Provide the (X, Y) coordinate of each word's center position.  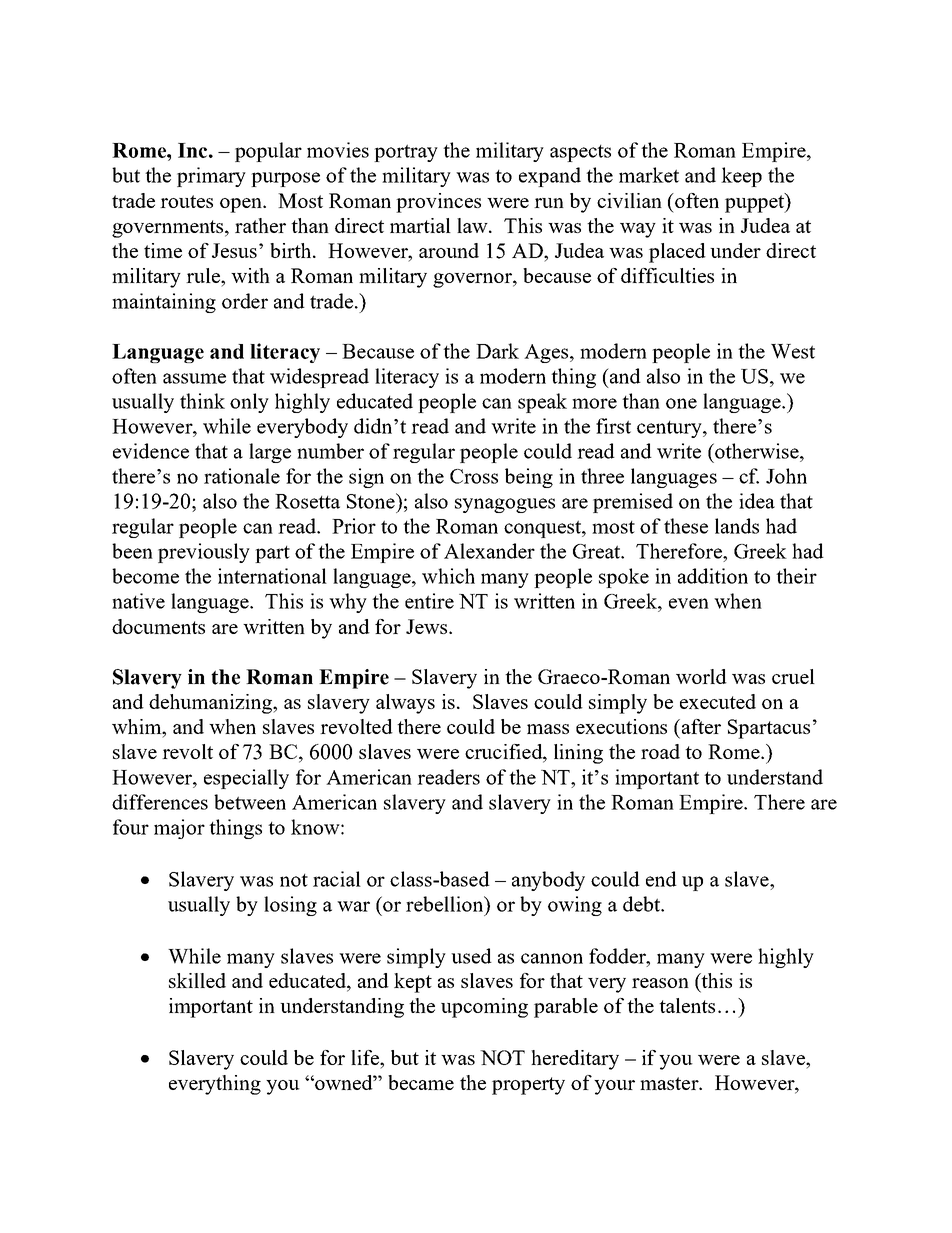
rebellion (446, 904)
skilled (197, 980)
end (661, 879)
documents (158, 626)
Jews (428, 626)
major (179, 829)
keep (741, 177)
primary (211, 177)
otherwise (757, 451)
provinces (438, 203)
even (689, 603)
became (421, 1082)
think (202, 401)
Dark (497, 351)
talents (687, 1005)
